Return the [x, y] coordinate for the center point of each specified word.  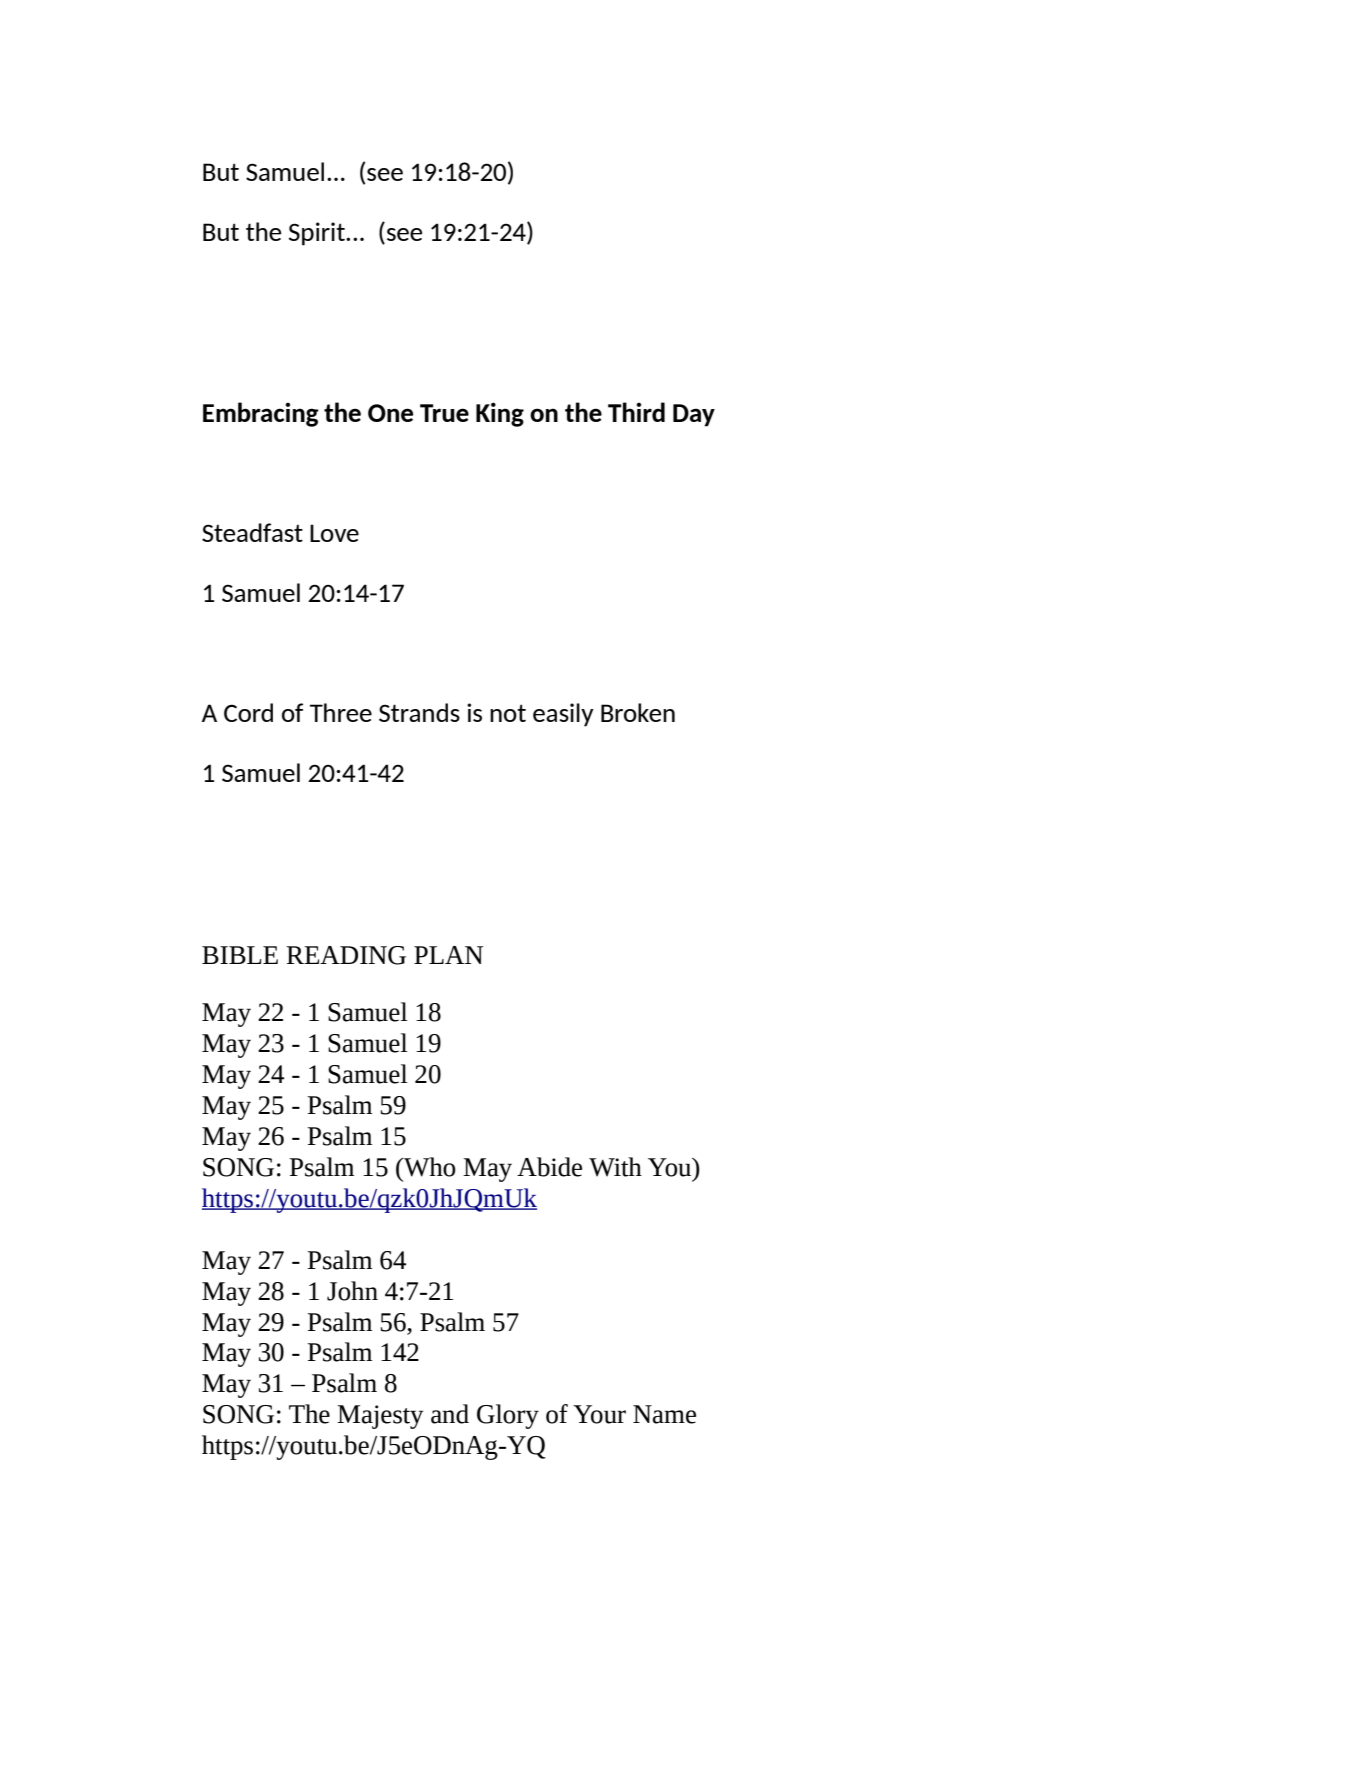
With [615, 1167]
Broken [638, 712]
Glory [508, 1416]
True [444, 413]
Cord [248, 712]
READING [346, 955]
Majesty [380, 1417]
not [508, 713]
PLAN [448, 955]
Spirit [318, 234]
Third [636, 412]
